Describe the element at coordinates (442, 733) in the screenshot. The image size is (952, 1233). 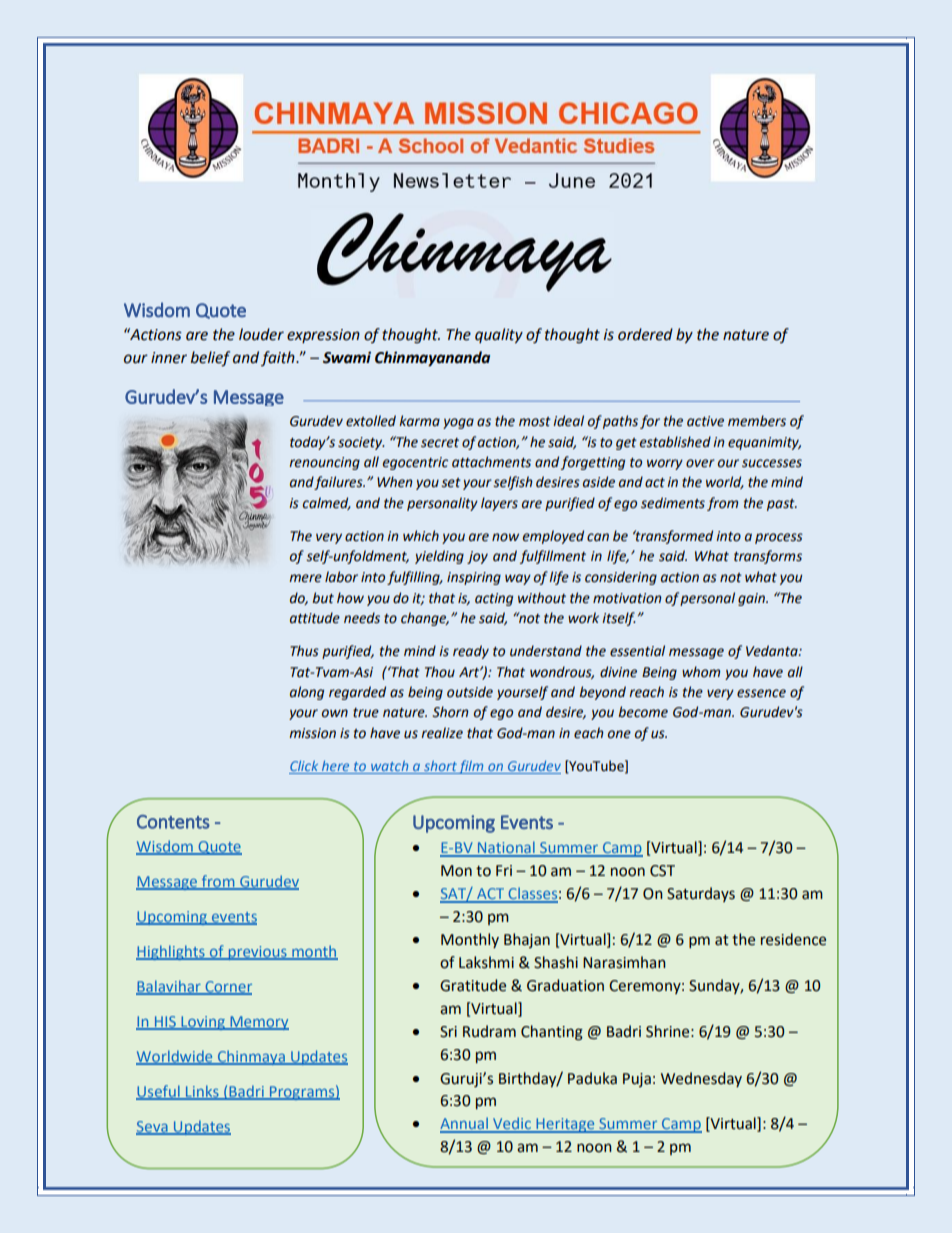
I see `realize` at that location.
